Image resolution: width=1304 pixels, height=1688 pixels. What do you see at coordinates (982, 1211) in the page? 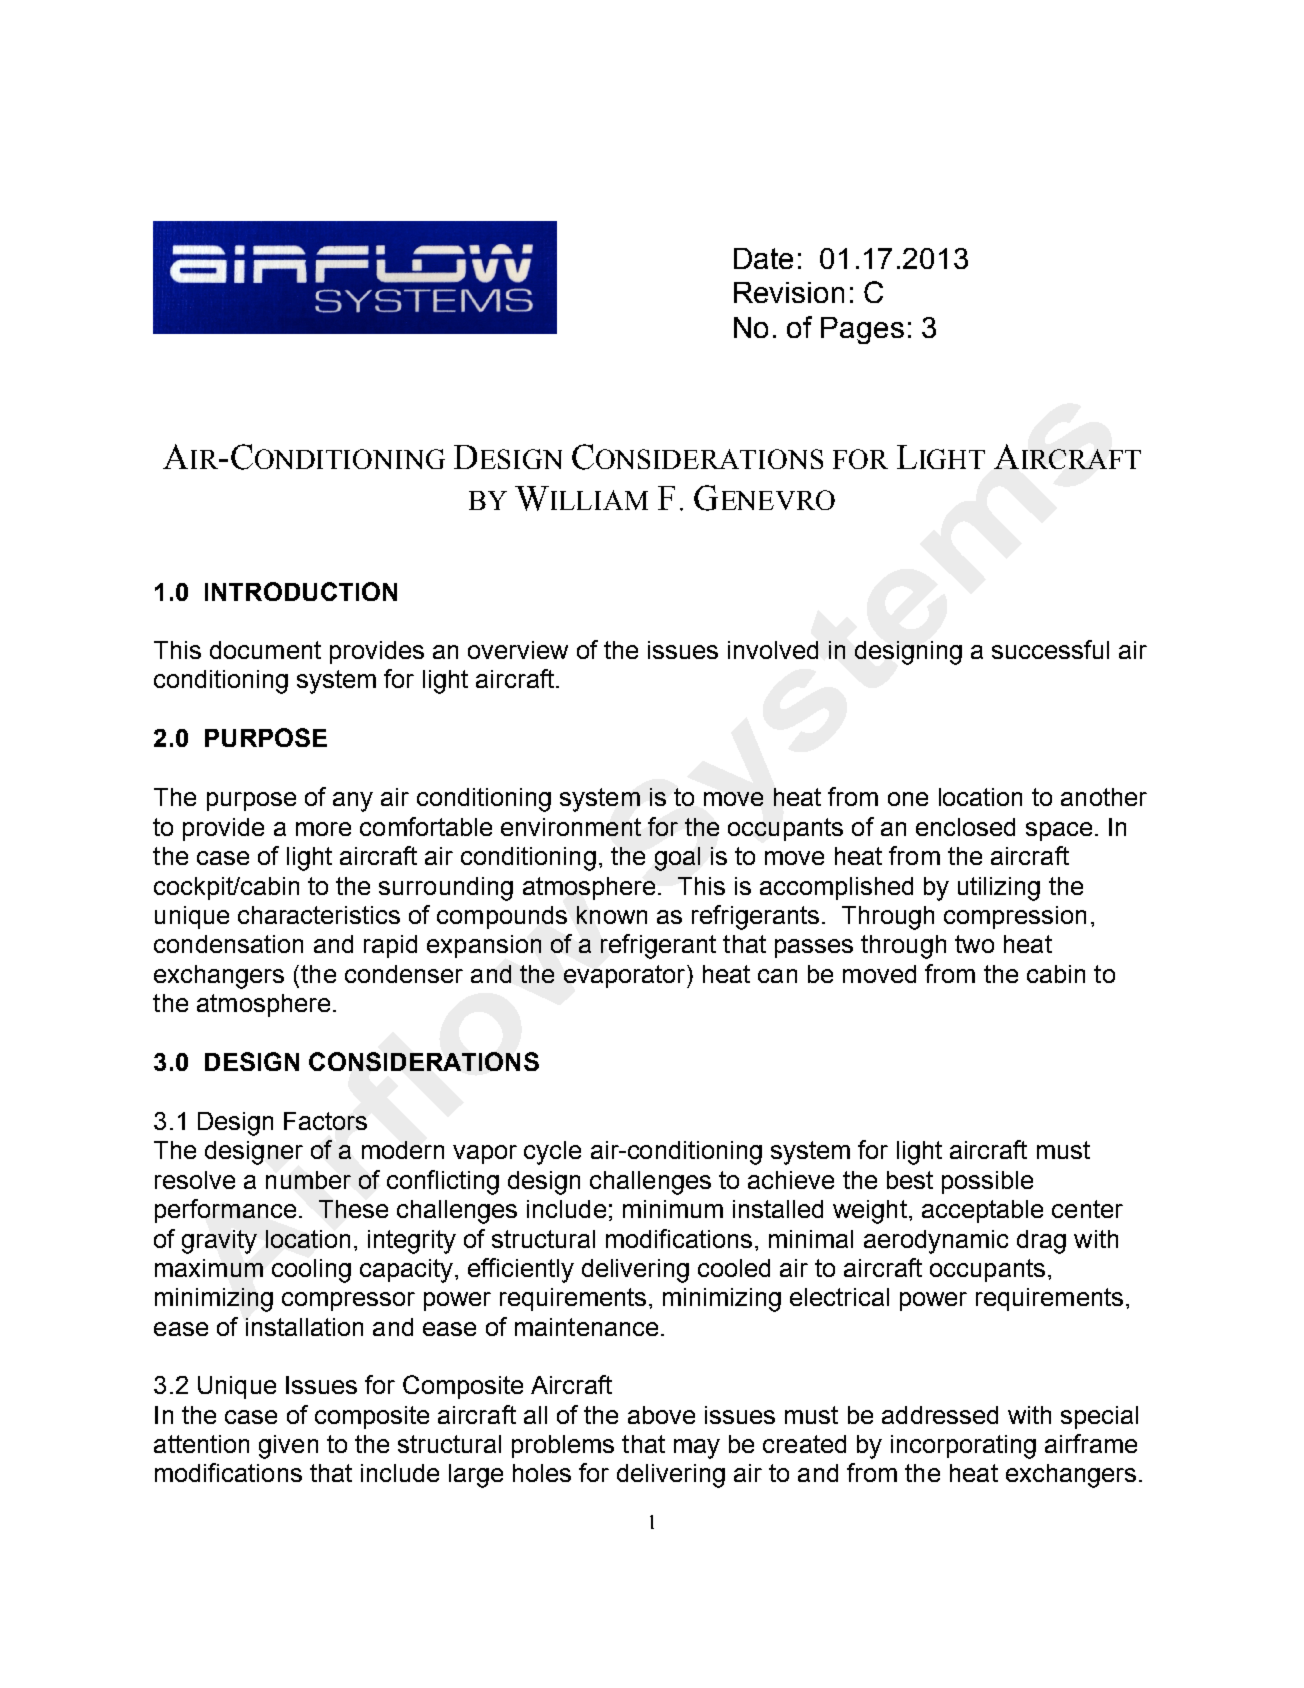
I see `acceptable` at bounding box center [982, 1211].
